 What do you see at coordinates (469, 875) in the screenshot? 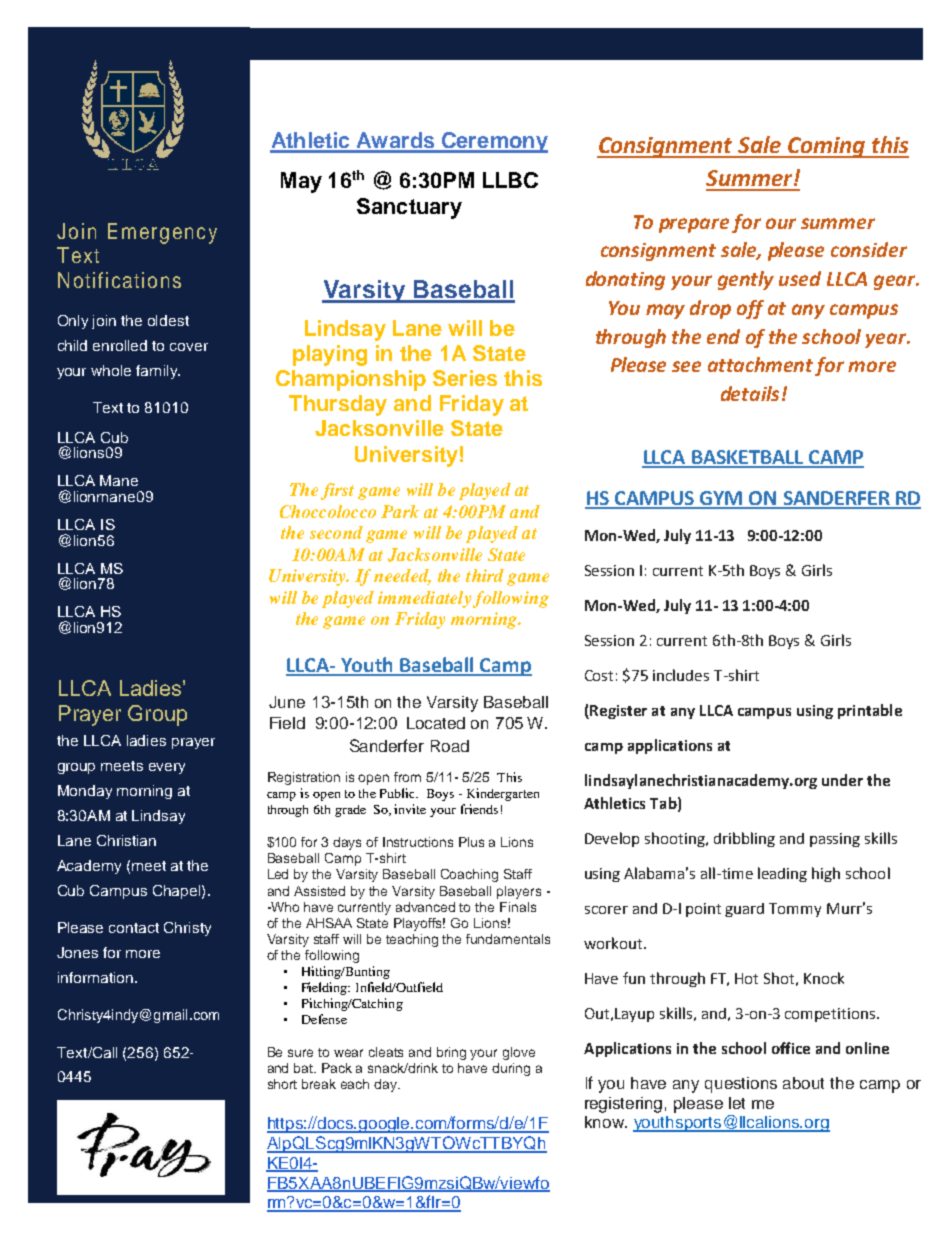
I see `Coaching` at bounding box center [469, 875].
